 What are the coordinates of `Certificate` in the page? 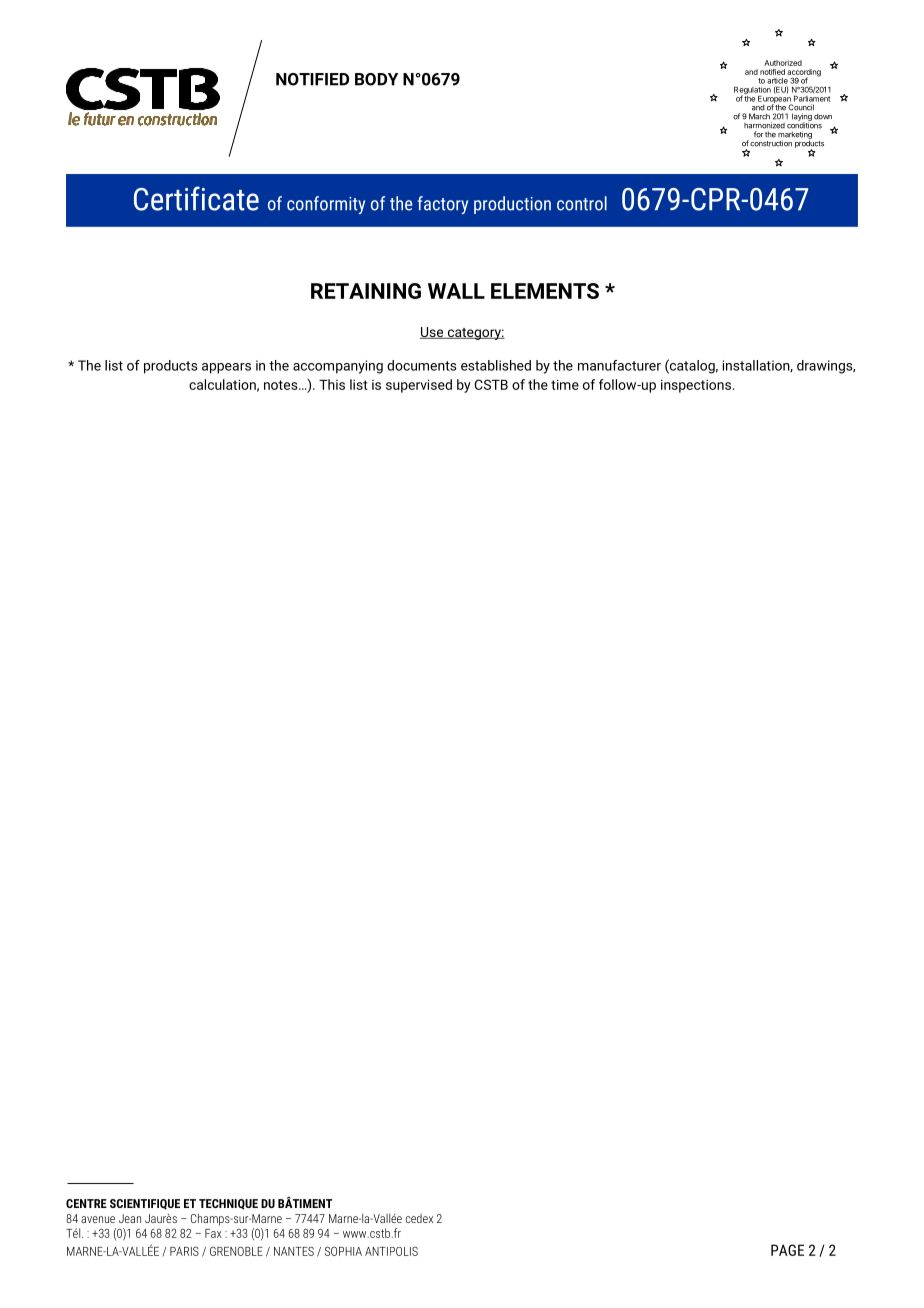 It's located at (196, 198).
